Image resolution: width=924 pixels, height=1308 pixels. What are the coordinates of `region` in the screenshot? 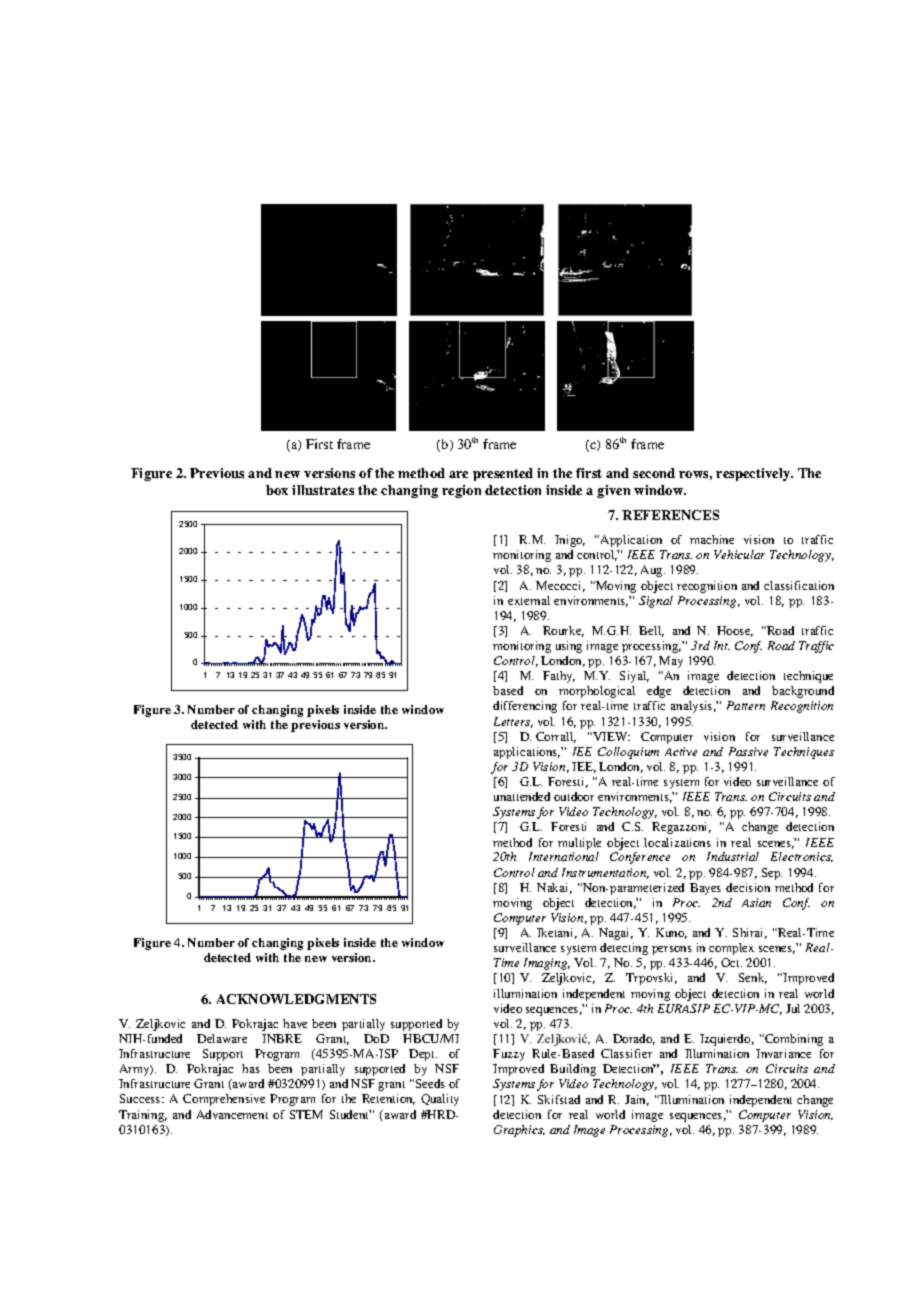 It's located at (461, 491).
